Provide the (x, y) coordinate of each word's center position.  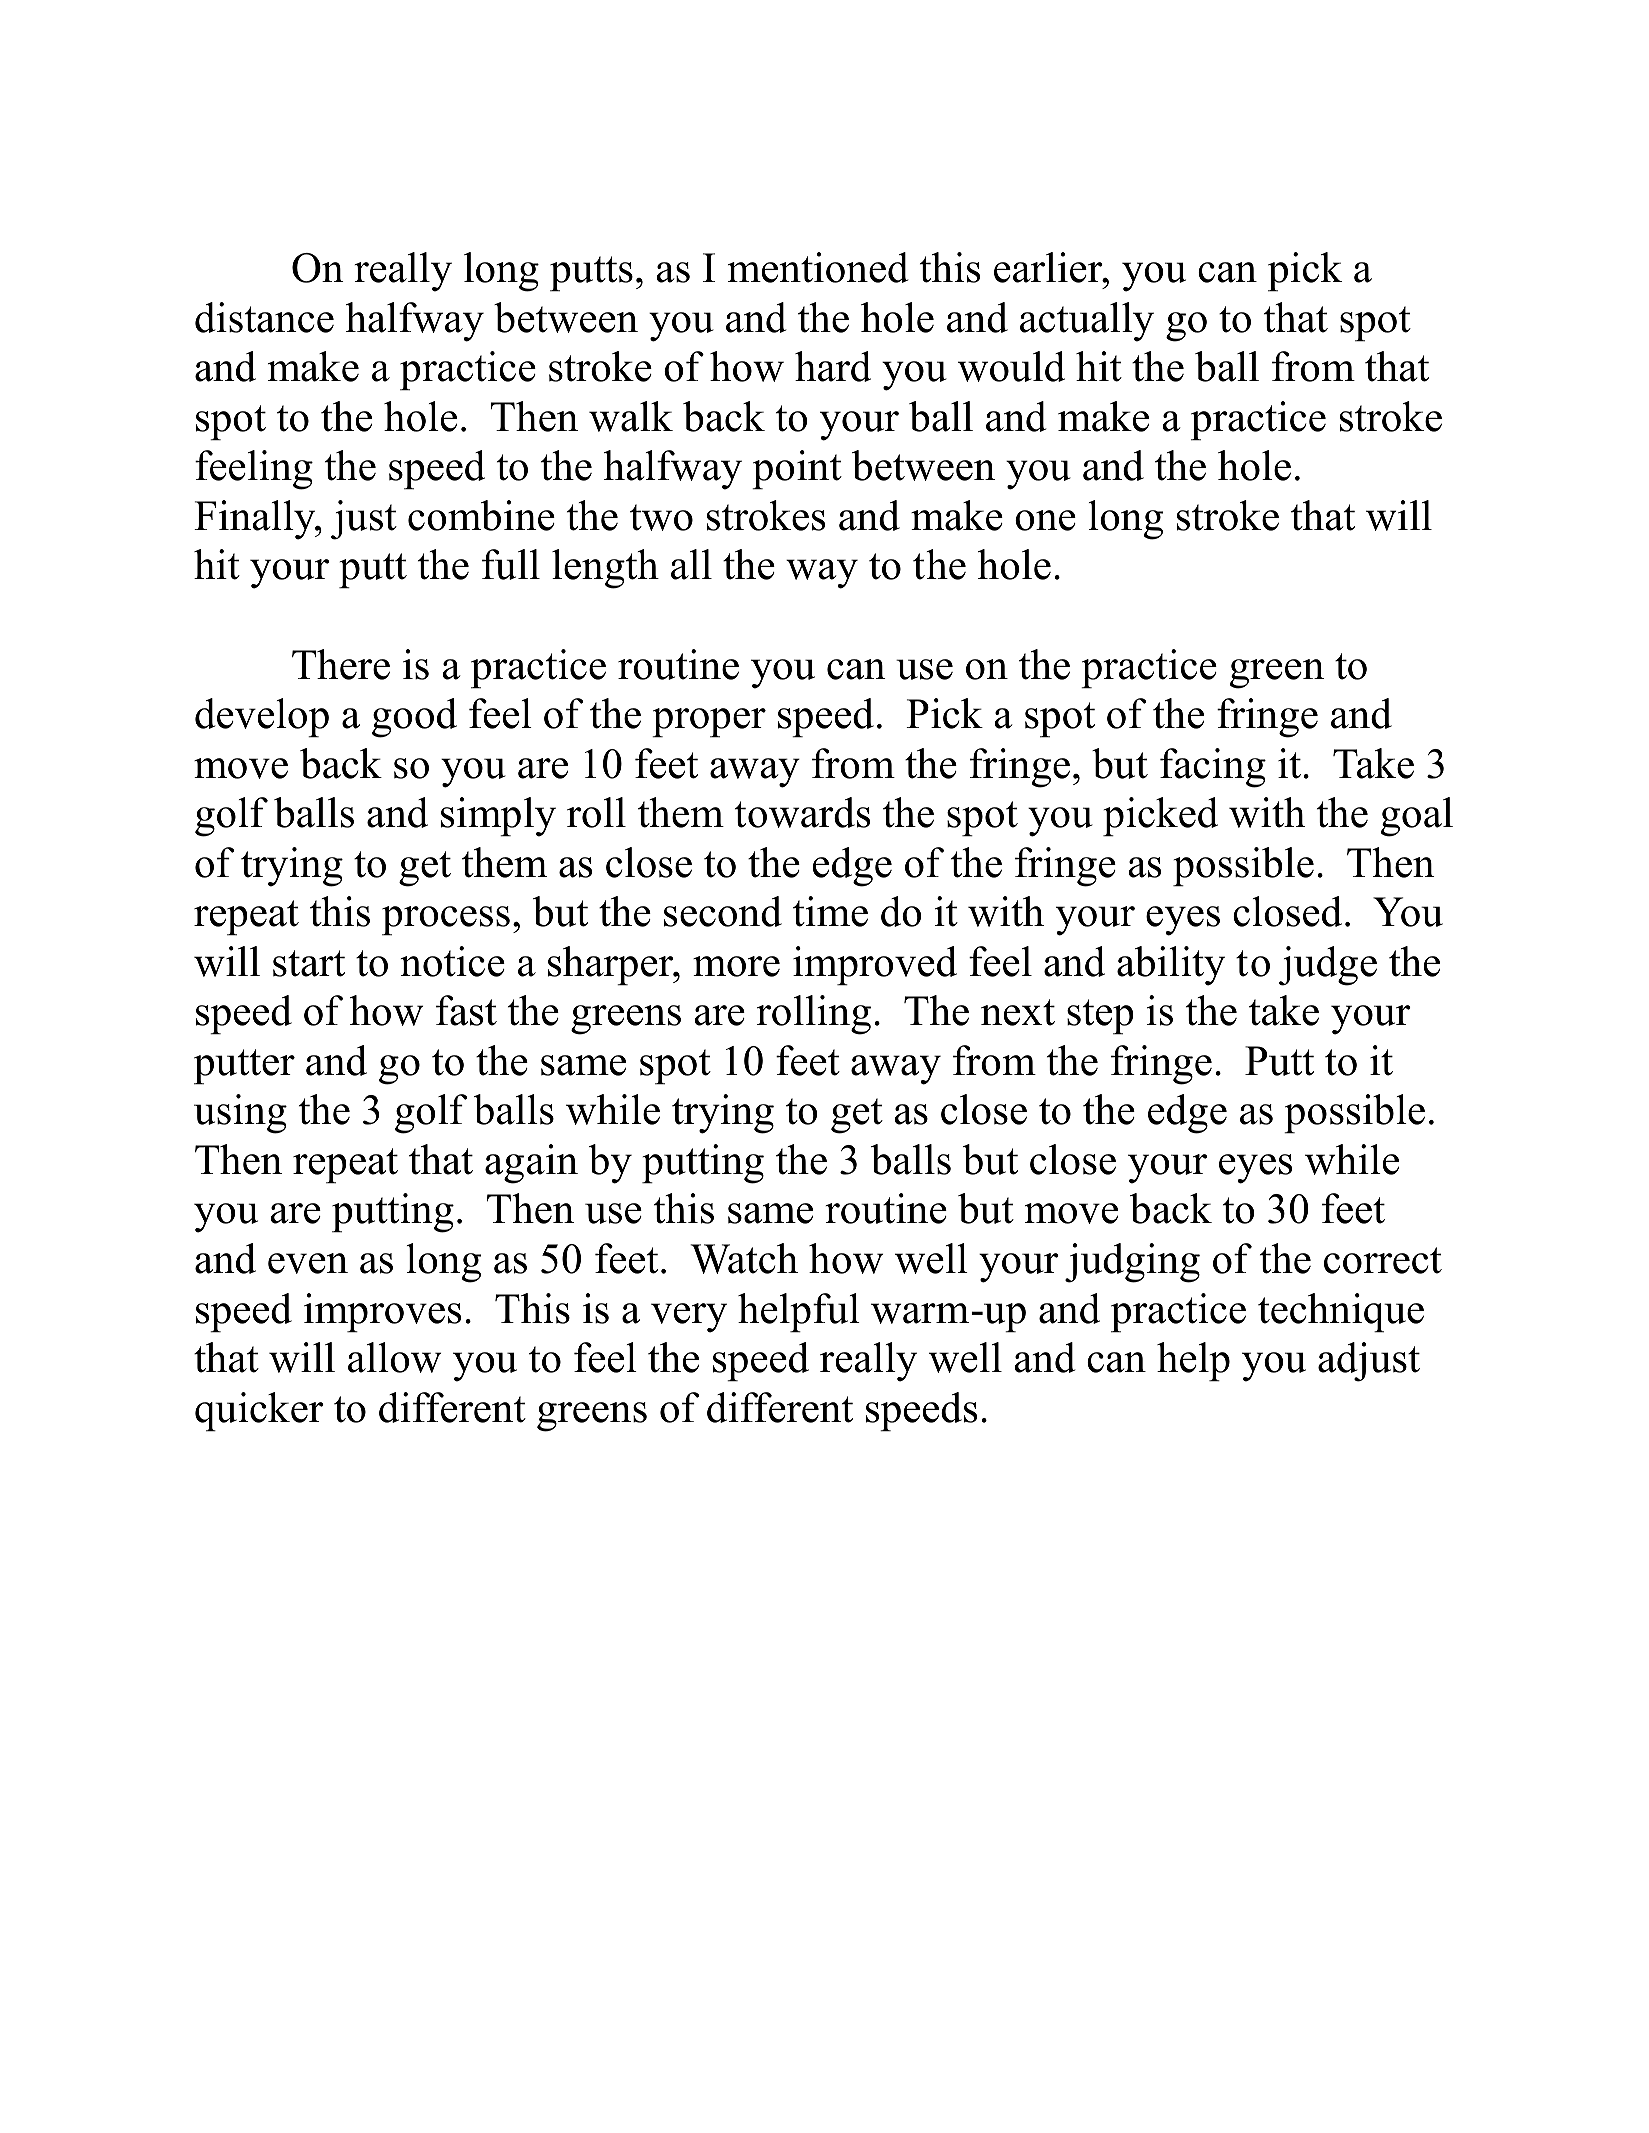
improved (875, 966)
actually (1087, 322)
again (531, 1164)
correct (1383, 1260)
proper (709, 723)
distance (264, 317)
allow (395, 1357)
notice (452, 961)
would (1011, 366)
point (797, 470)
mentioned (818, 267)
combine (481, 515)
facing (1213, 768)
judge (1328, 966)
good (414, 718)
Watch (744, 1258)
